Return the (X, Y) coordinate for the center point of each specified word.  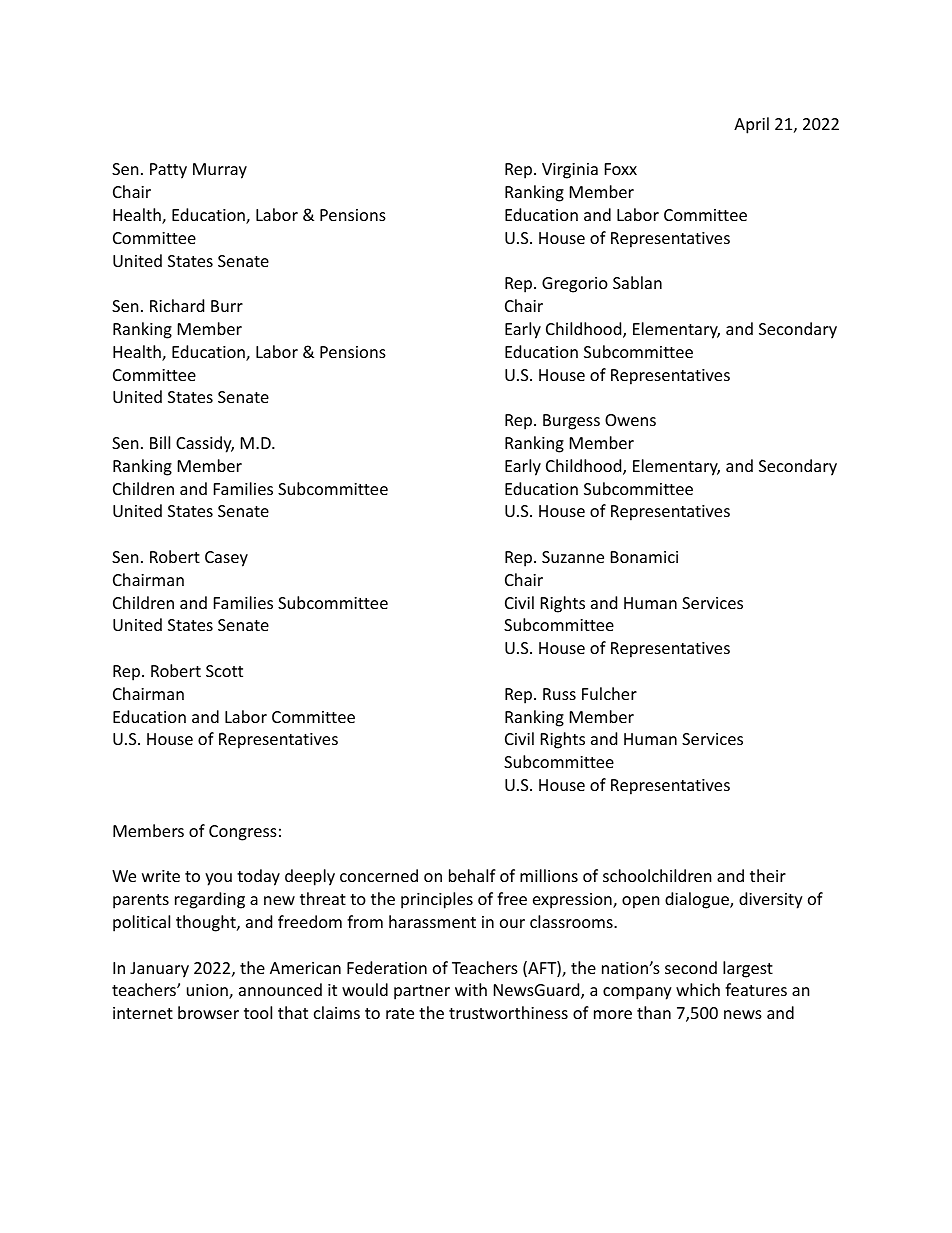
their (768, 875)
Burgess (571, 422)
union (208, 991)
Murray (220, 171)
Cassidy (205, 444)
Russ (559, 694)
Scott (224, 671)
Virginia (570, 171)
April (751, 125)
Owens (630, 420)
